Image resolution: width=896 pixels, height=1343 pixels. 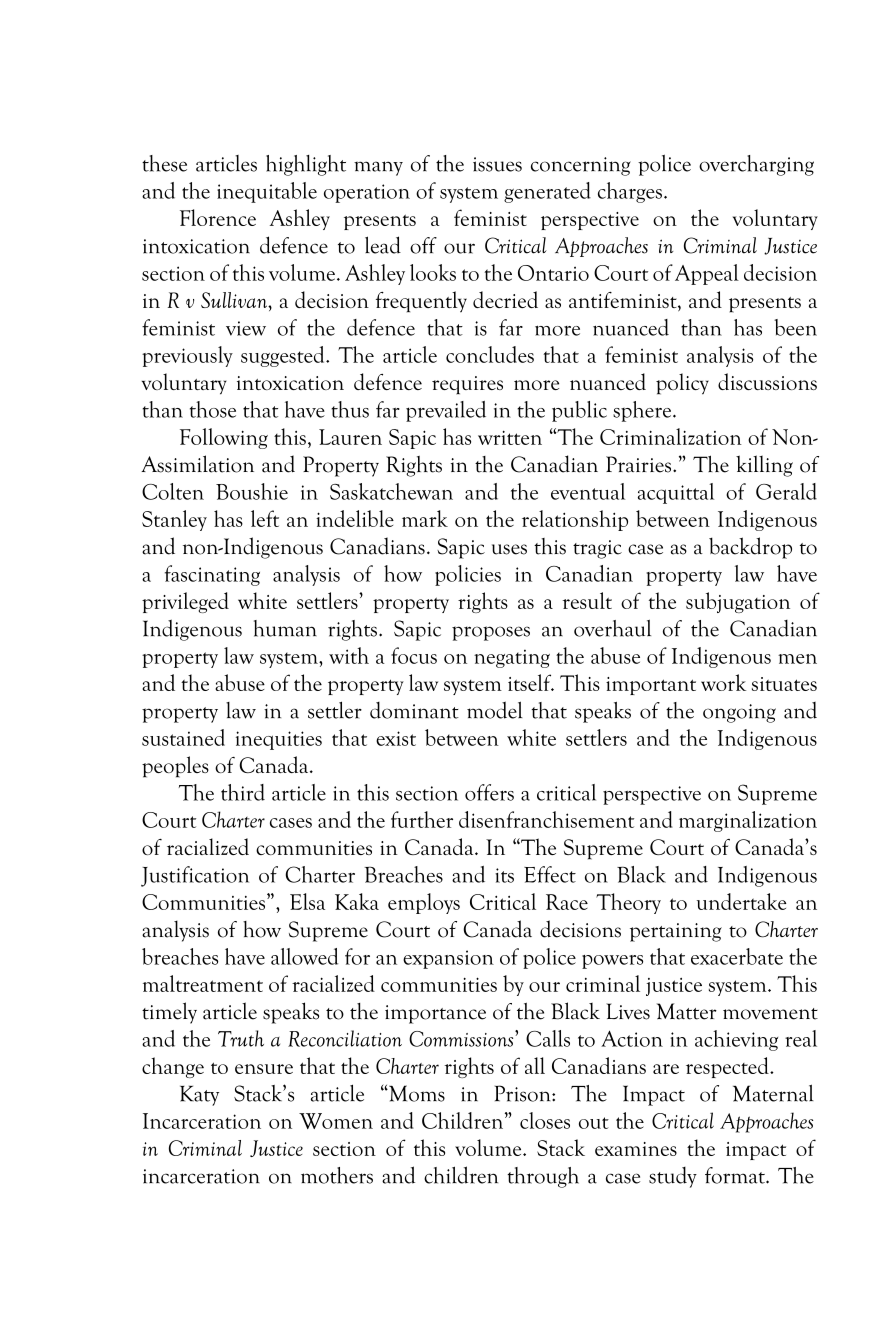 I want to click on issues, so click(x=497, y=164).
